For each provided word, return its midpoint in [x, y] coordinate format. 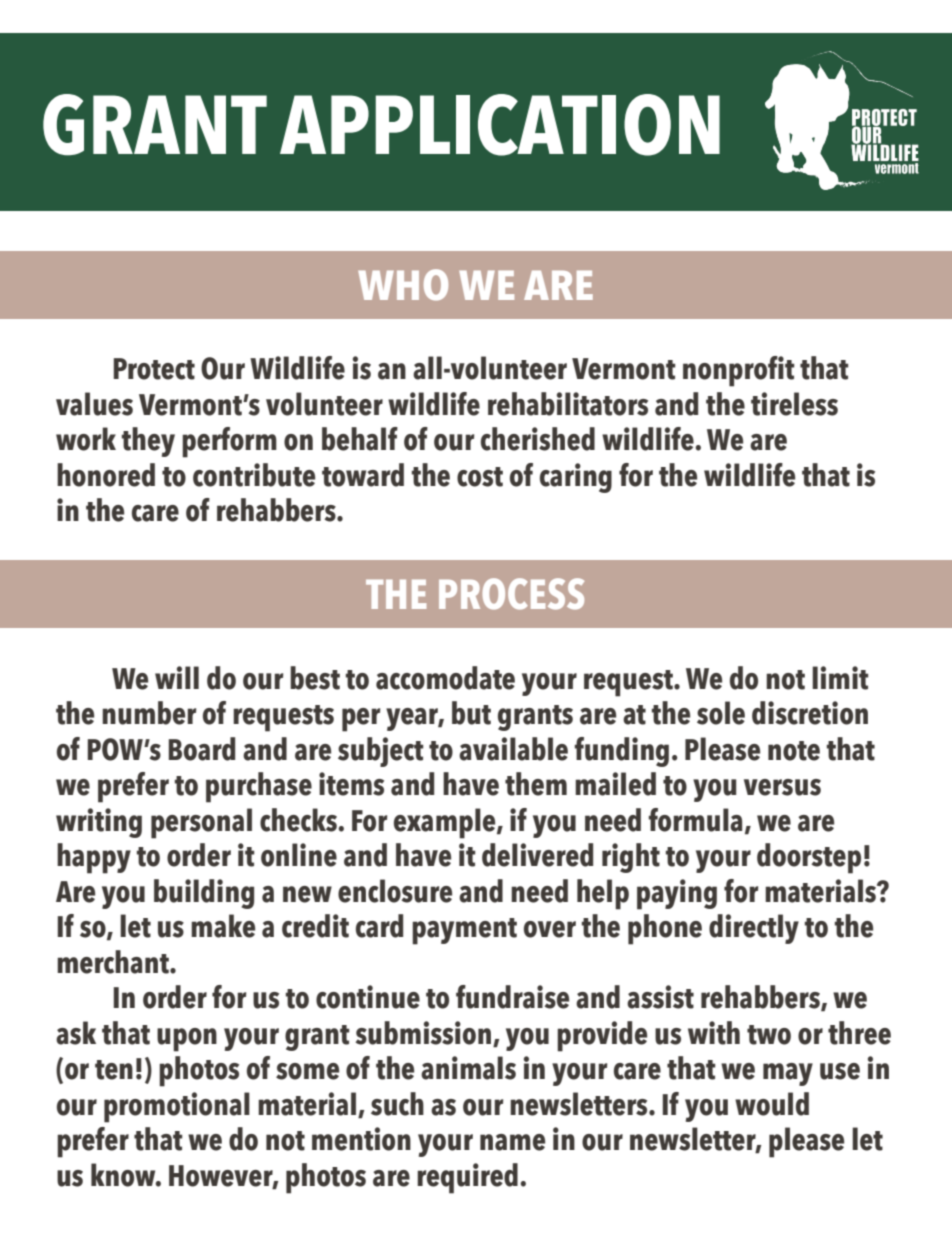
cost [480, 477]
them [536, 784]
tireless [794, 404]
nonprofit [739, 371]
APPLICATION [500, 125]
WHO [403, 285]
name [512, 1142]
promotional [177, 1107]
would [772, 1104]
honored [106, 475]
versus [782, 787]
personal [201, 823]
